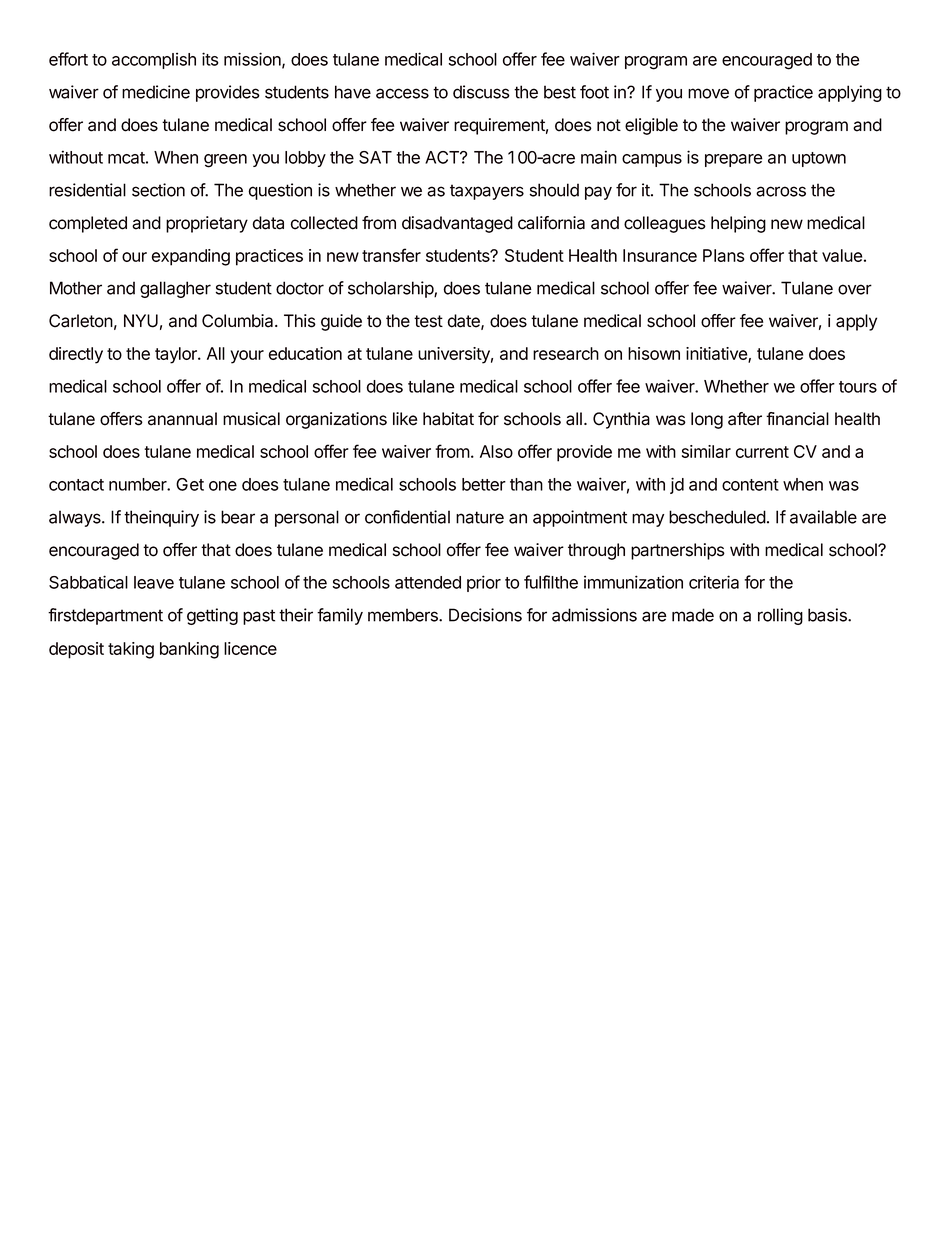 This image has width=952, height=1233. Describe the element at coordinates (156, 92) in the image. I see `medicine` at that location.
